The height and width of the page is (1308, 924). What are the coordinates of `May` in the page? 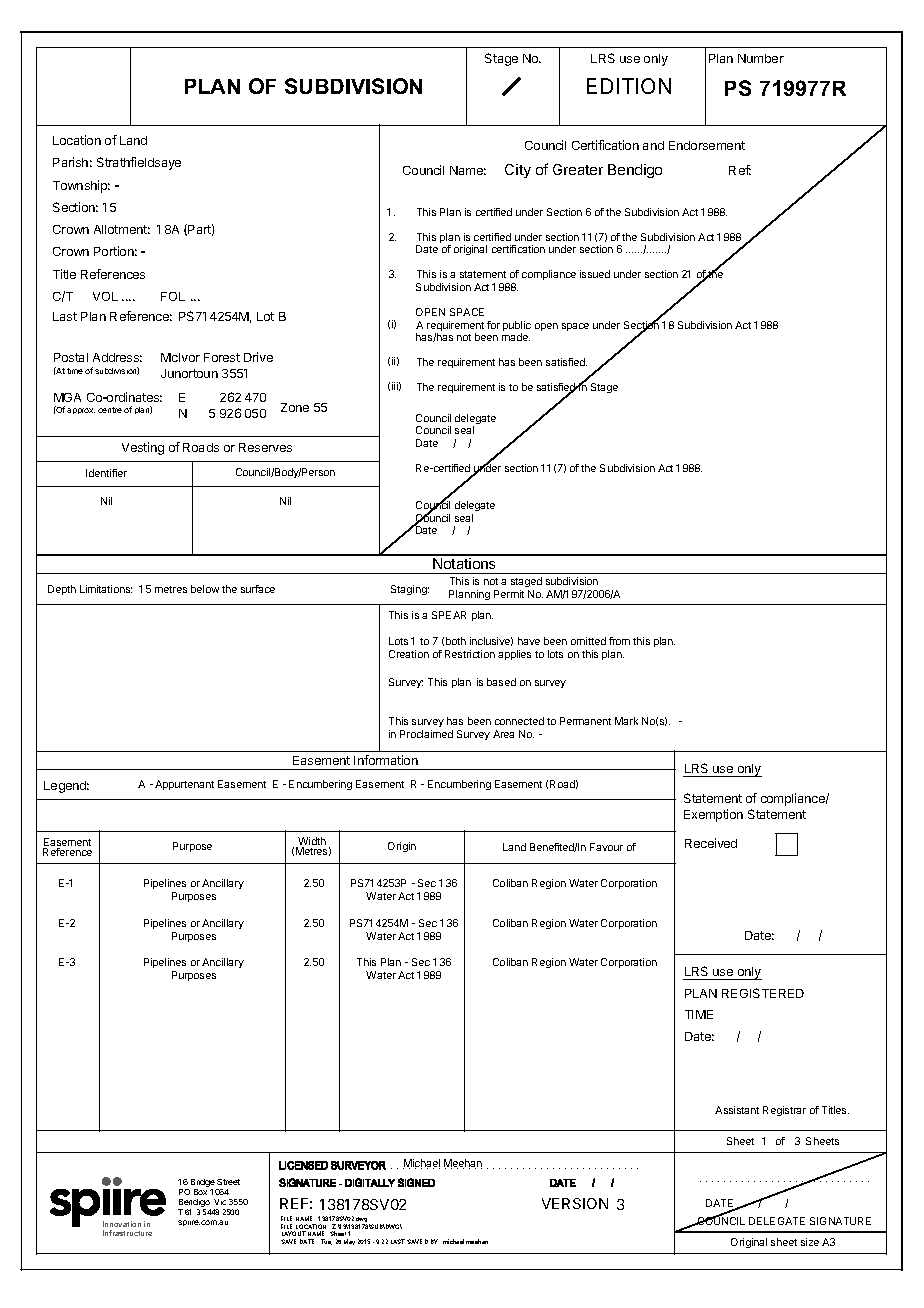 It's located at (349, 1242).
